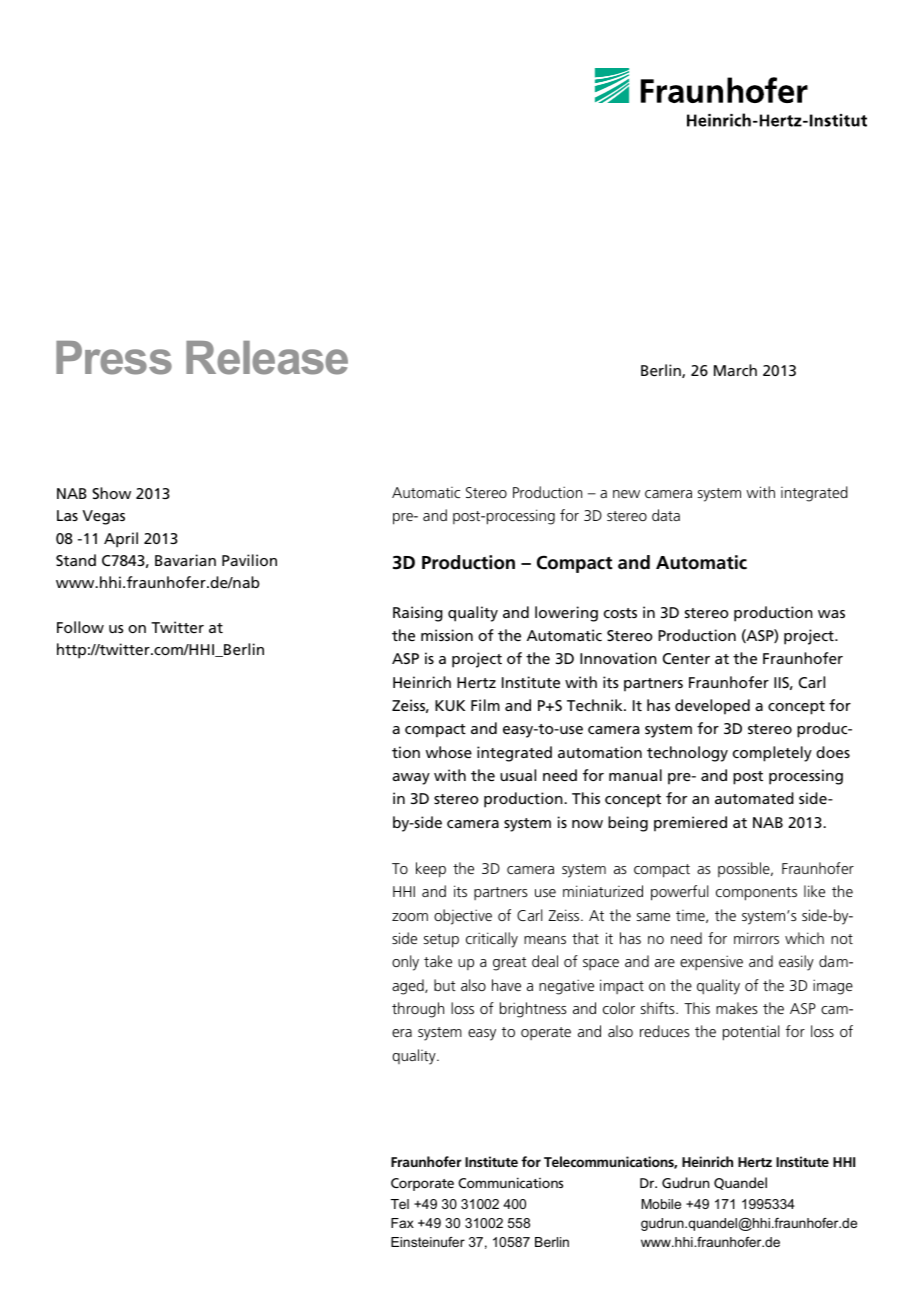  Describe the element at coordinates (756, 894) in the page. I see `components` at that location.
